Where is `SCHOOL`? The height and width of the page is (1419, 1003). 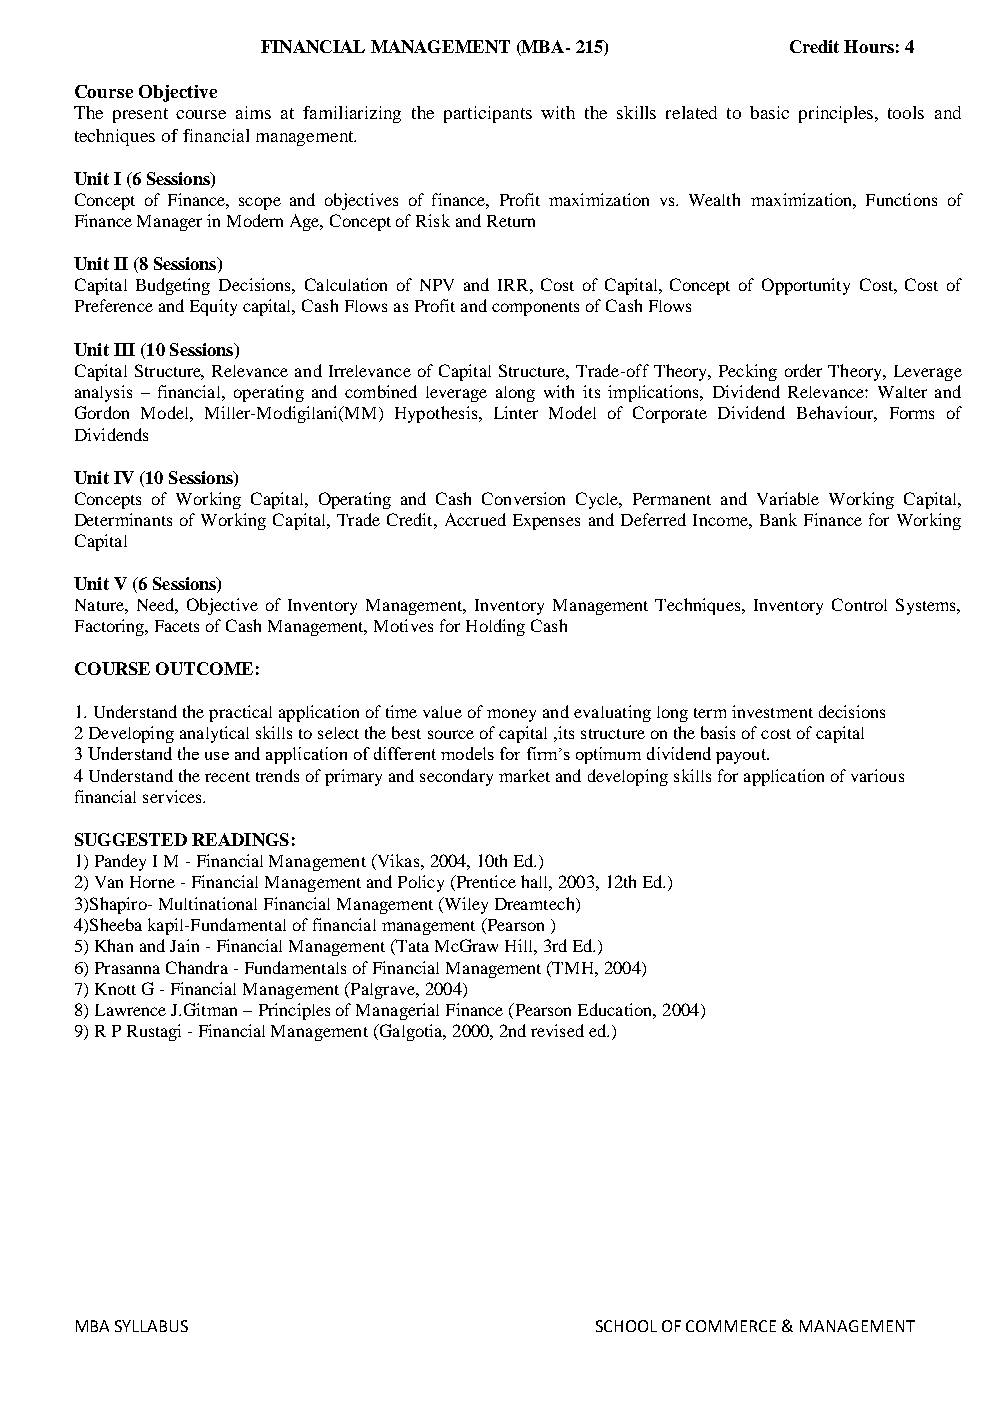 SCHOOL is located at coordinates (626, 1326).
